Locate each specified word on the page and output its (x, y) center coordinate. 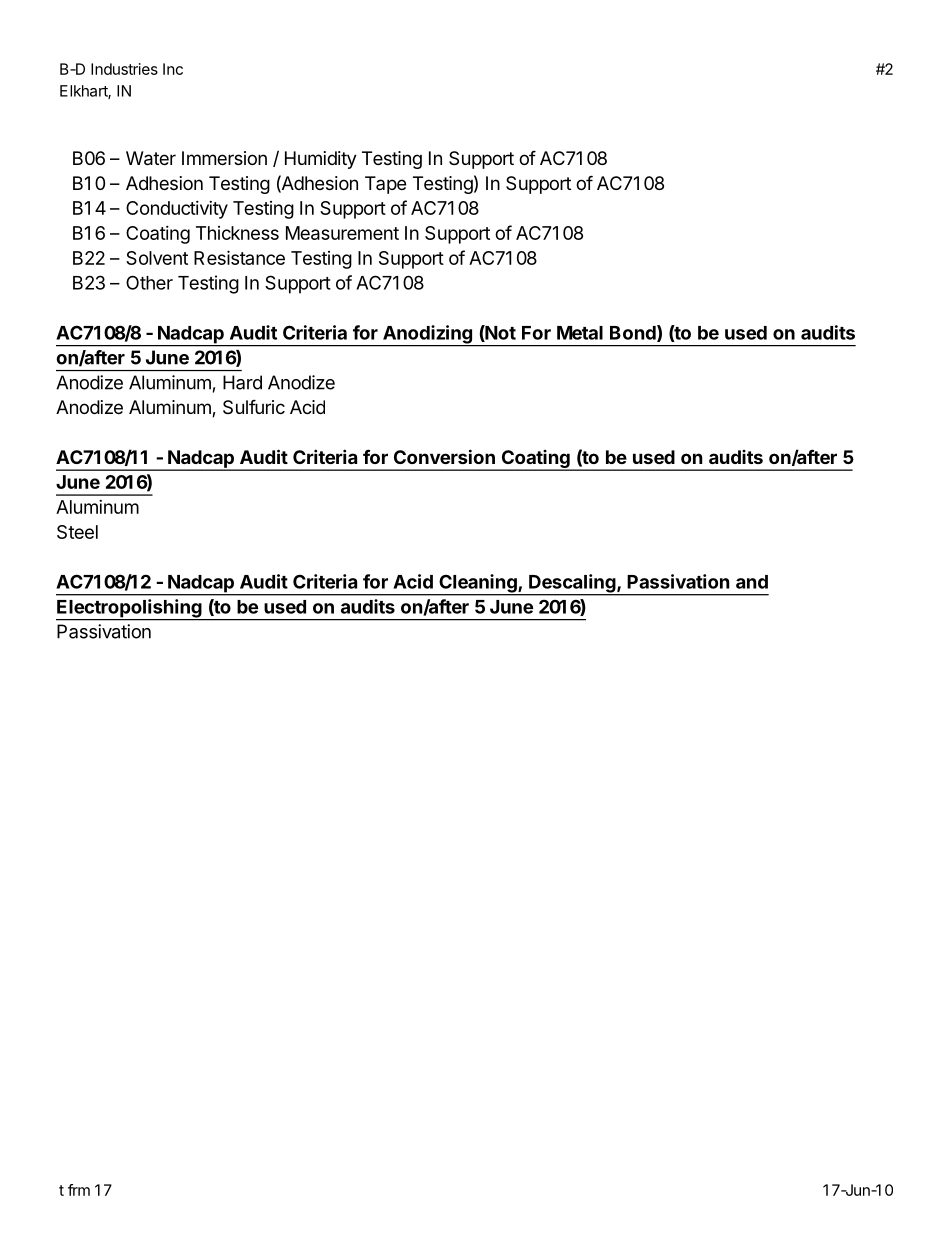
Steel (77, 532)
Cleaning (478, 584)
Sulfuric (254, 406)
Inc (173, 69)
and (752, 582)
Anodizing (427, 335)
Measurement (342, 233)
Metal (580, 333)
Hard (242, 382)
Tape (385, 185)
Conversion (444, 456)
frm (79, 1190)
